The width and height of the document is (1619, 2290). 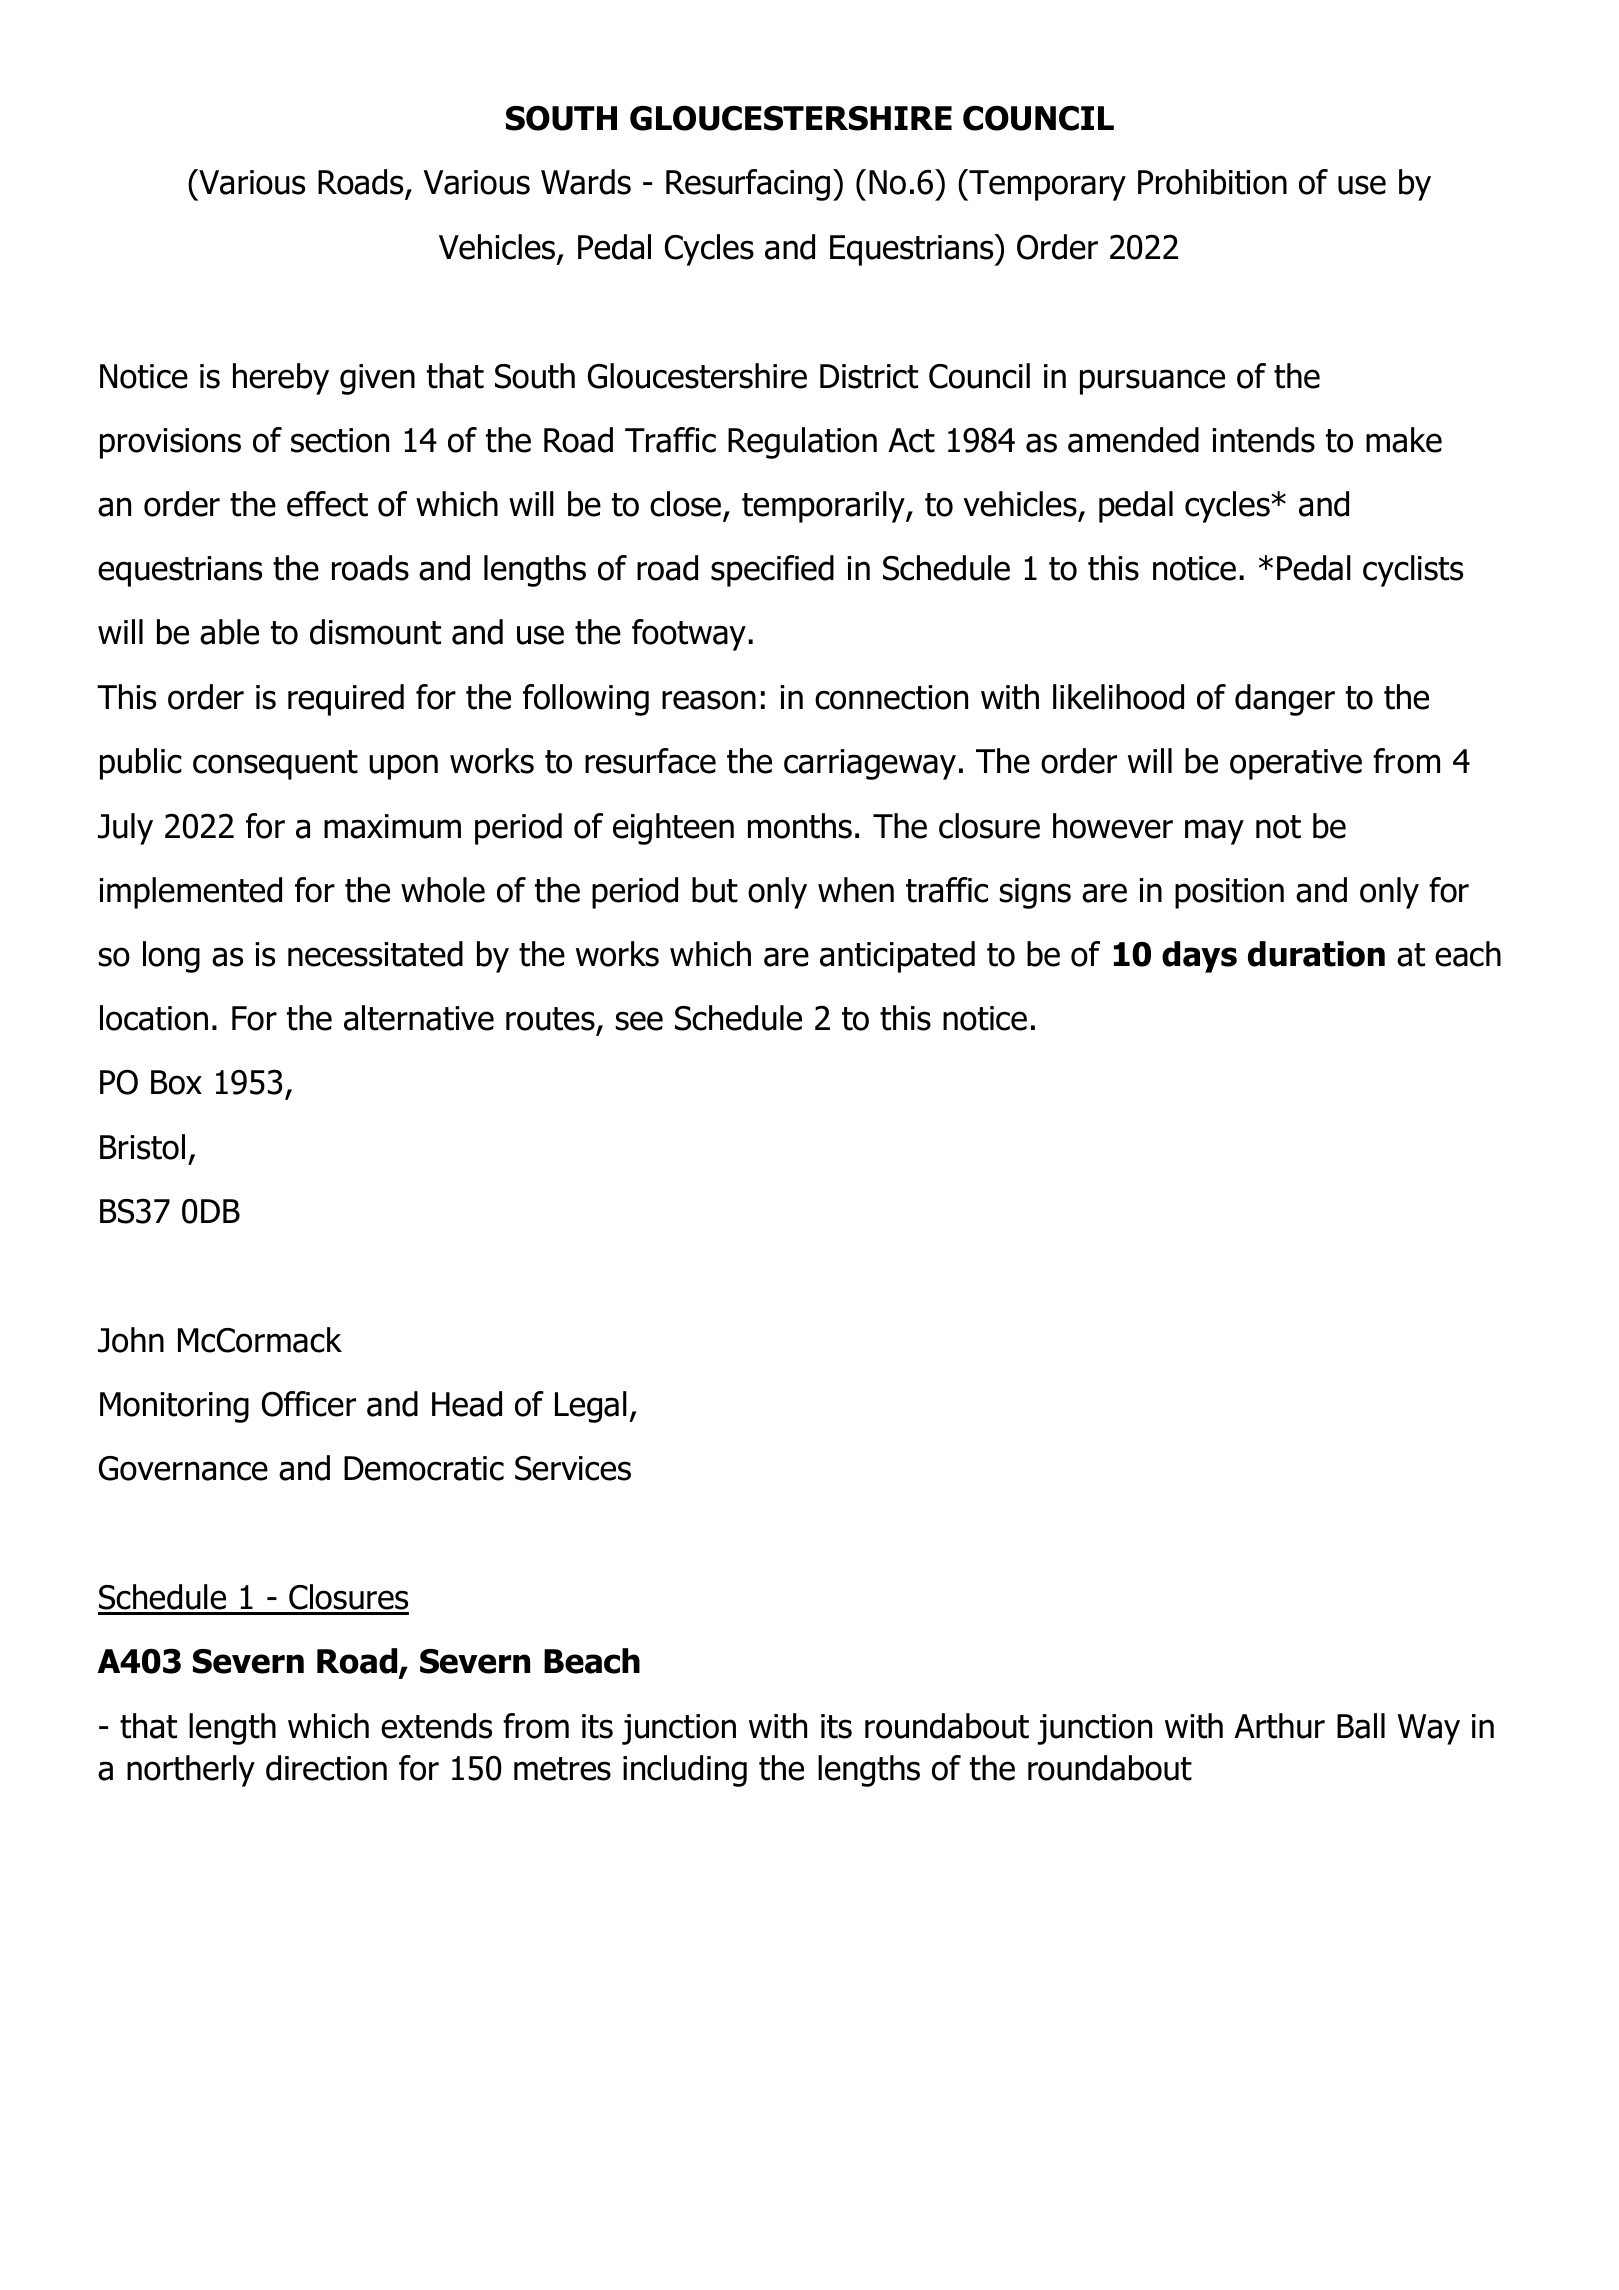 What do you see at coordinates (1212, 182) in the document?
I see `Prohibition` at bounding box center [1212, 182].
